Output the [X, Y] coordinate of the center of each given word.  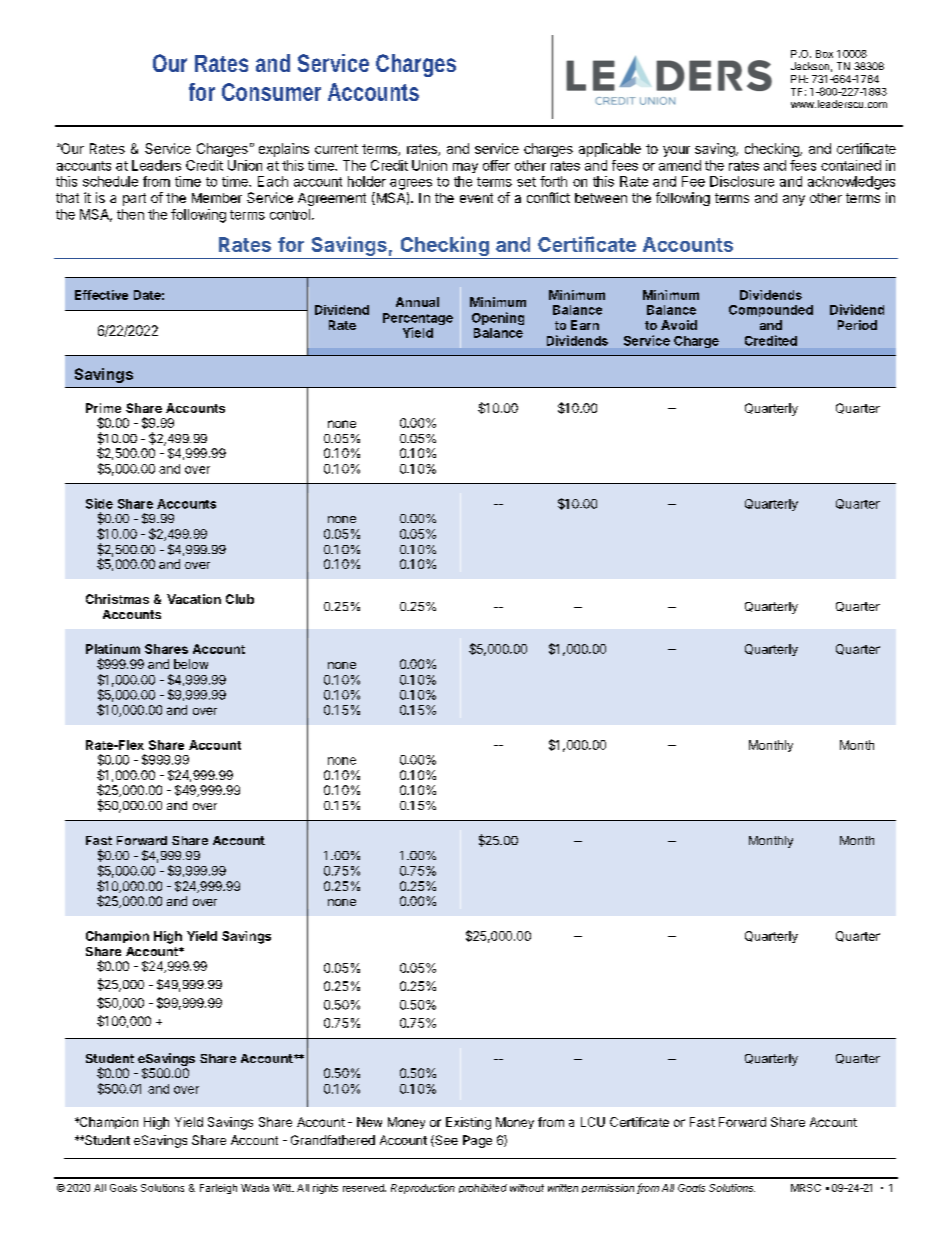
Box [824, 54]
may [465, 168]
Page [477, 1141]
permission [608, 1188]
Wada [255, 1188]
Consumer [271, 92]
